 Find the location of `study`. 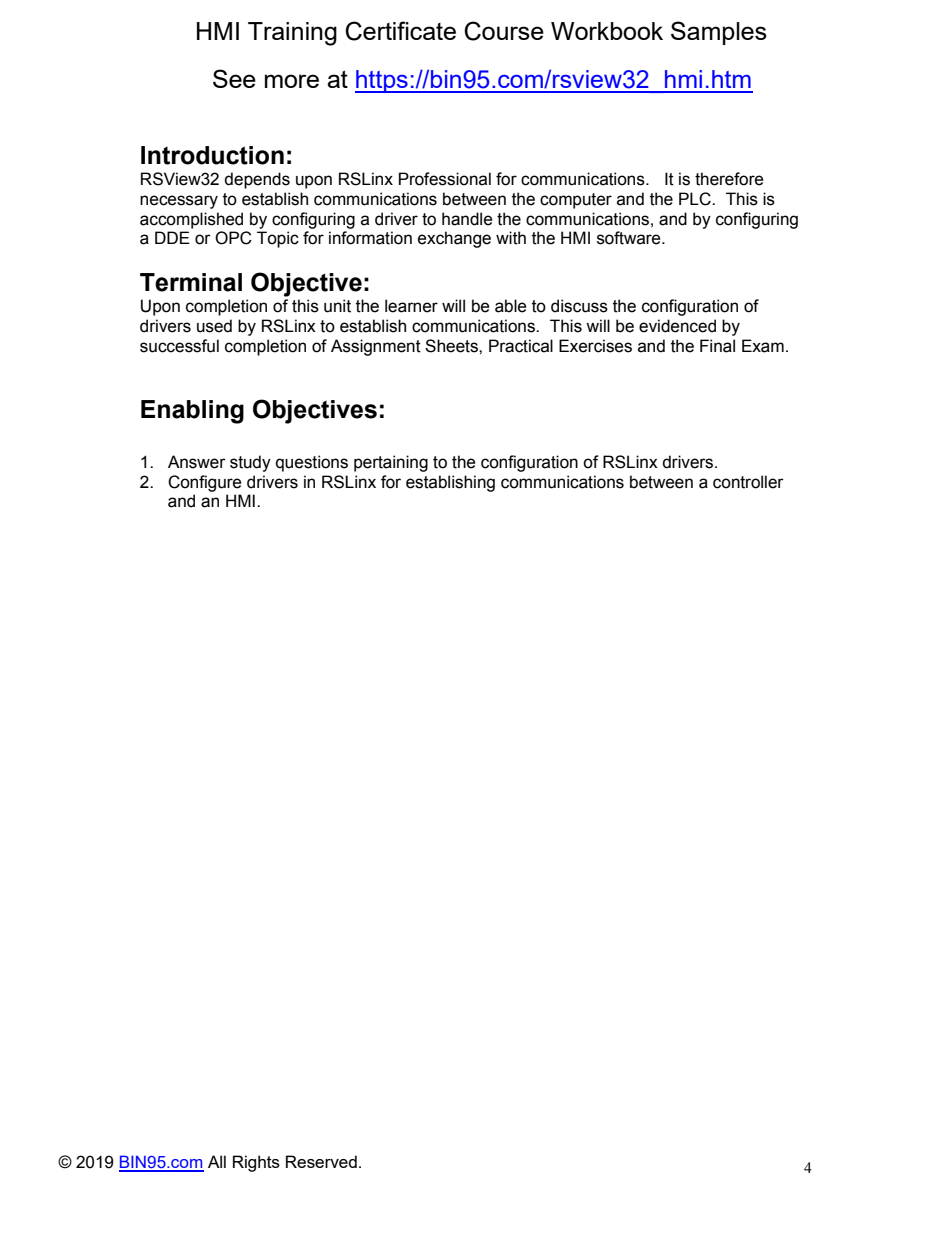

study is located at coordinates (250, 463).
